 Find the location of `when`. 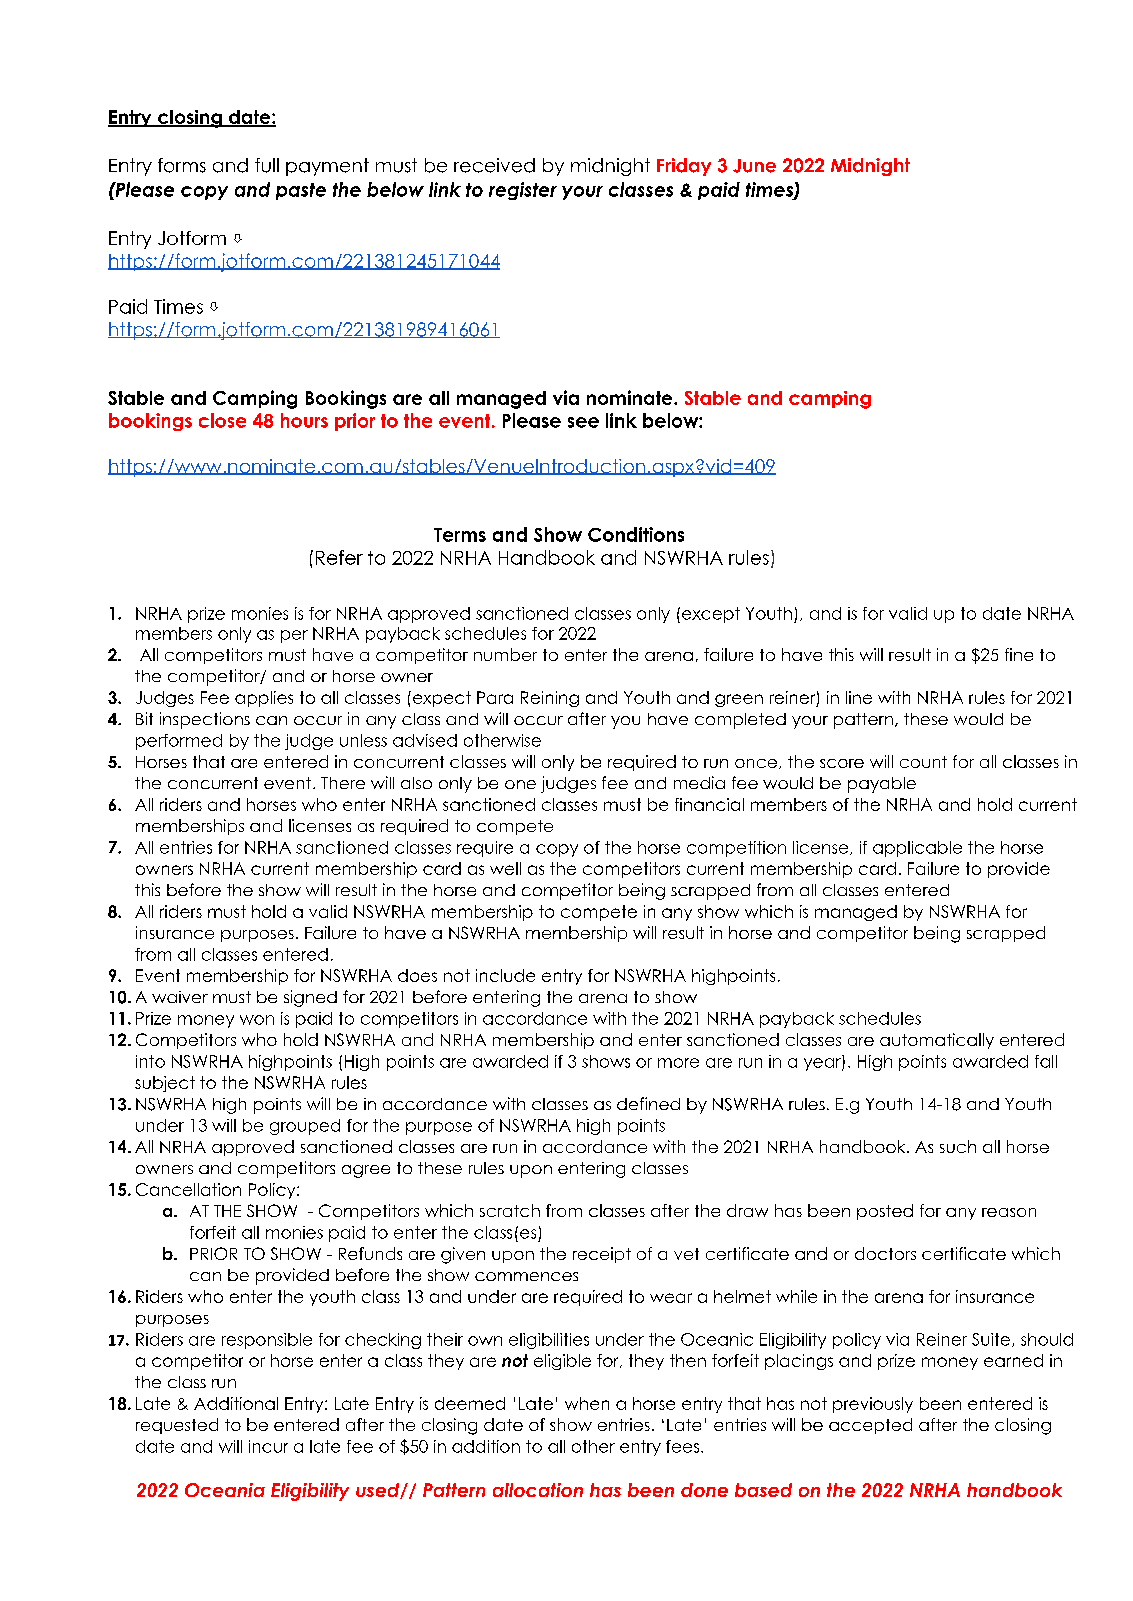

when is located at coordinates (587, 1403).
